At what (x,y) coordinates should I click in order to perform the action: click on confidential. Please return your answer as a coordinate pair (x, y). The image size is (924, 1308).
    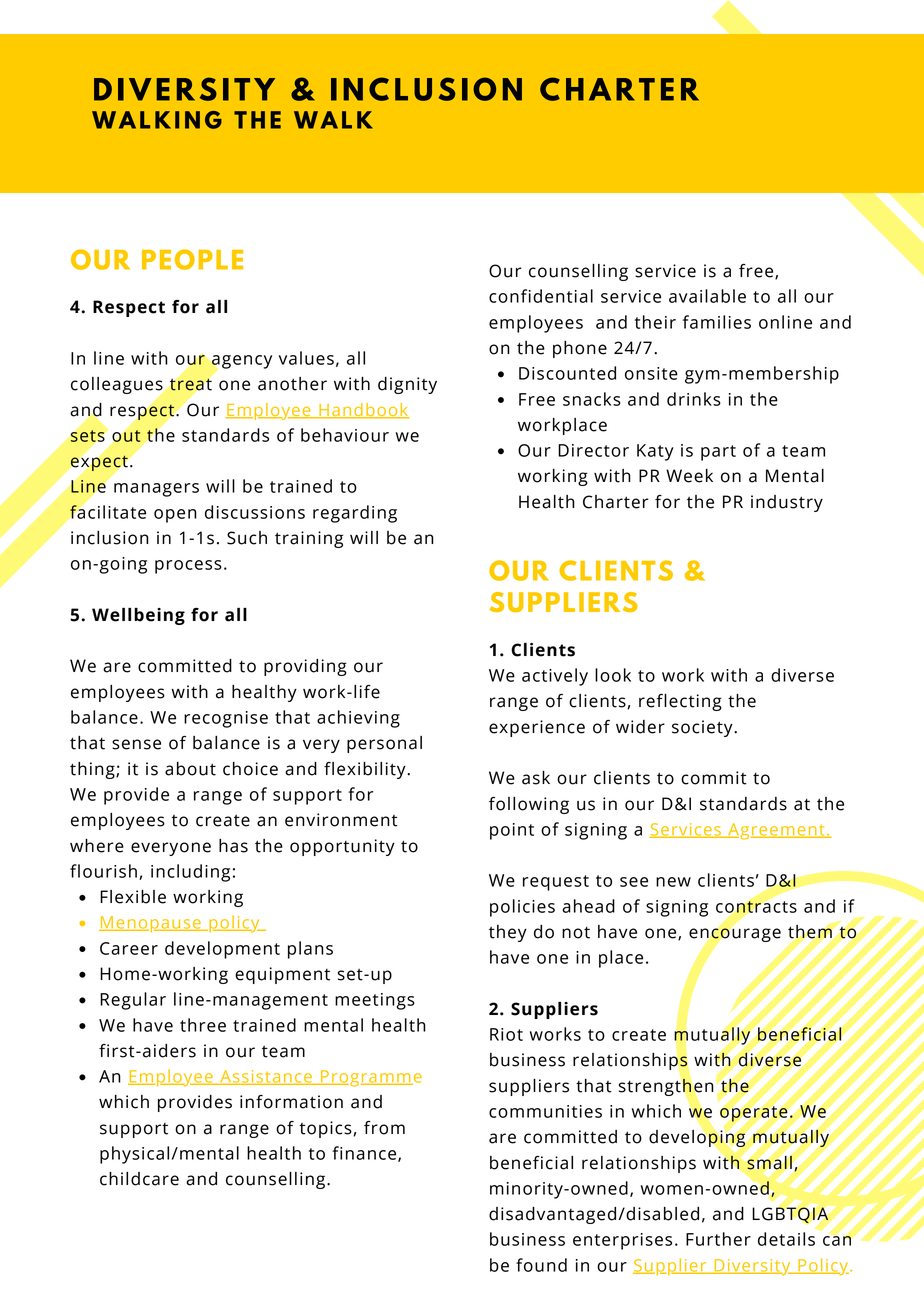
    Looking at the image, I should click on (541, 296).
